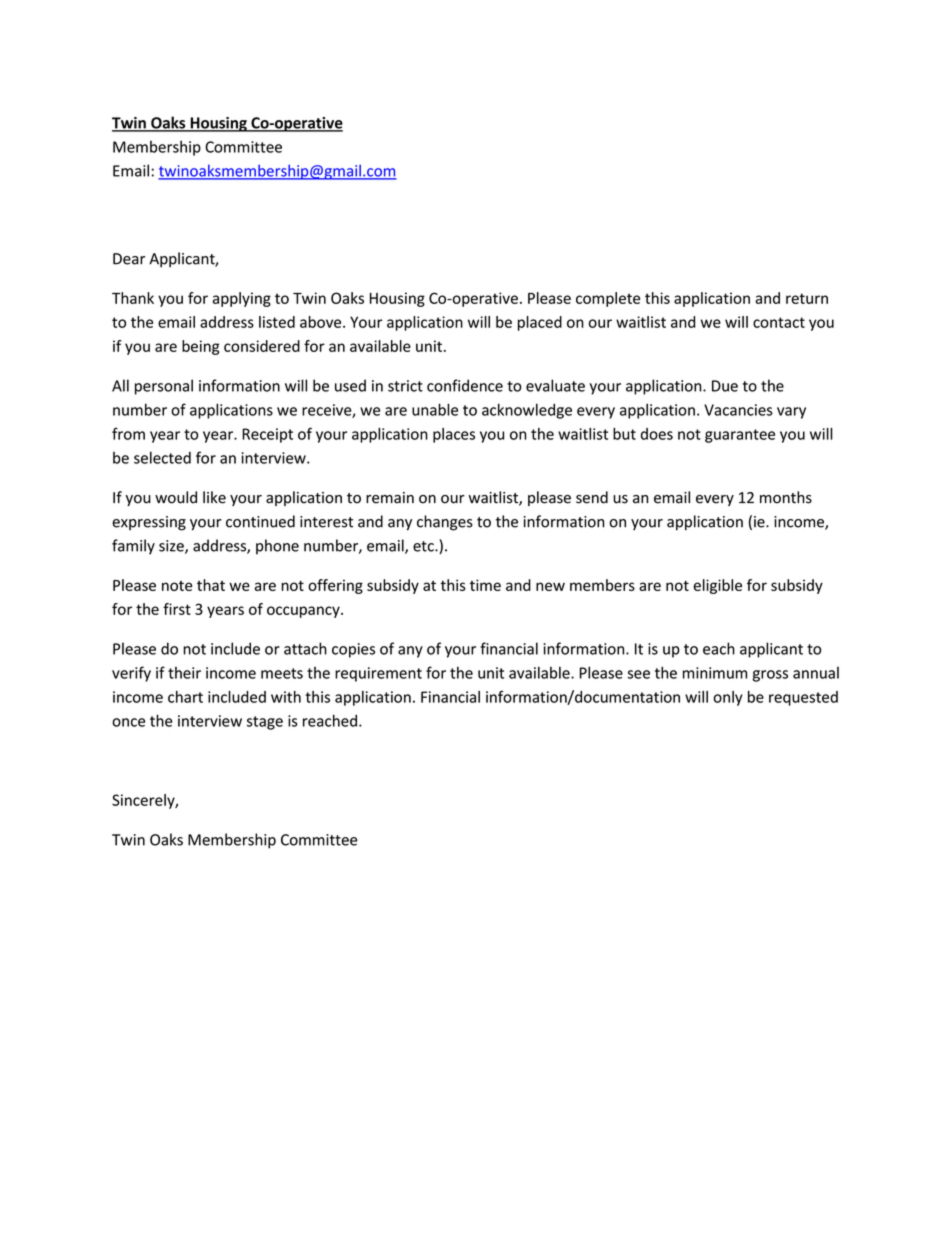  Describe the element at coordinates (807, 298) in the screenshot. I see `return` at that location.
